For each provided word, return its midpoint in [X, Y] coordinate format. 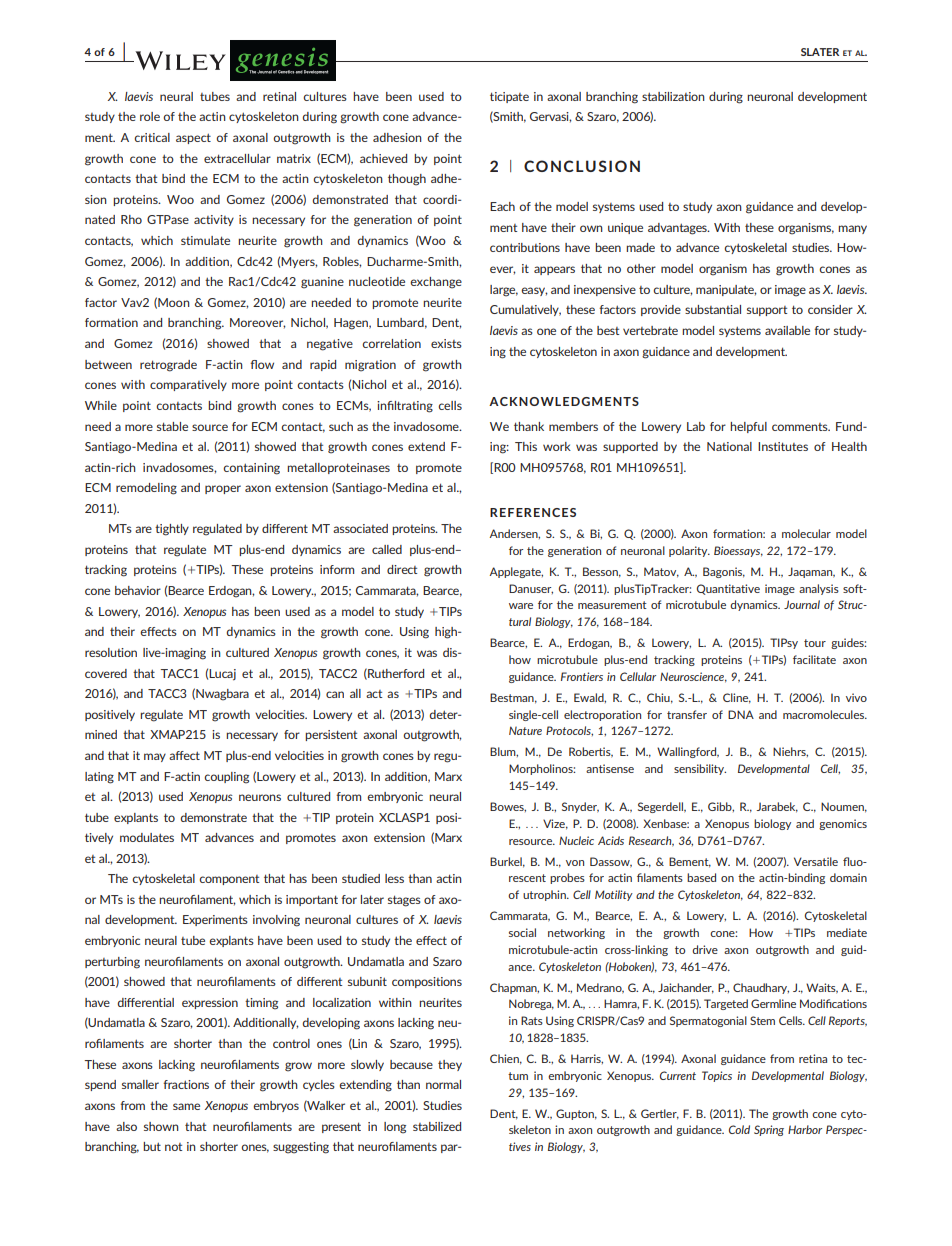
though [407, 180]
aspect [193, 138]
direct [402, 569]
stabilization [673, 96]
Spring [769, 1130]
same [186, 1106]
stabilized [437, 1126]
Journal [802, 604]
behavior [138, 590]
